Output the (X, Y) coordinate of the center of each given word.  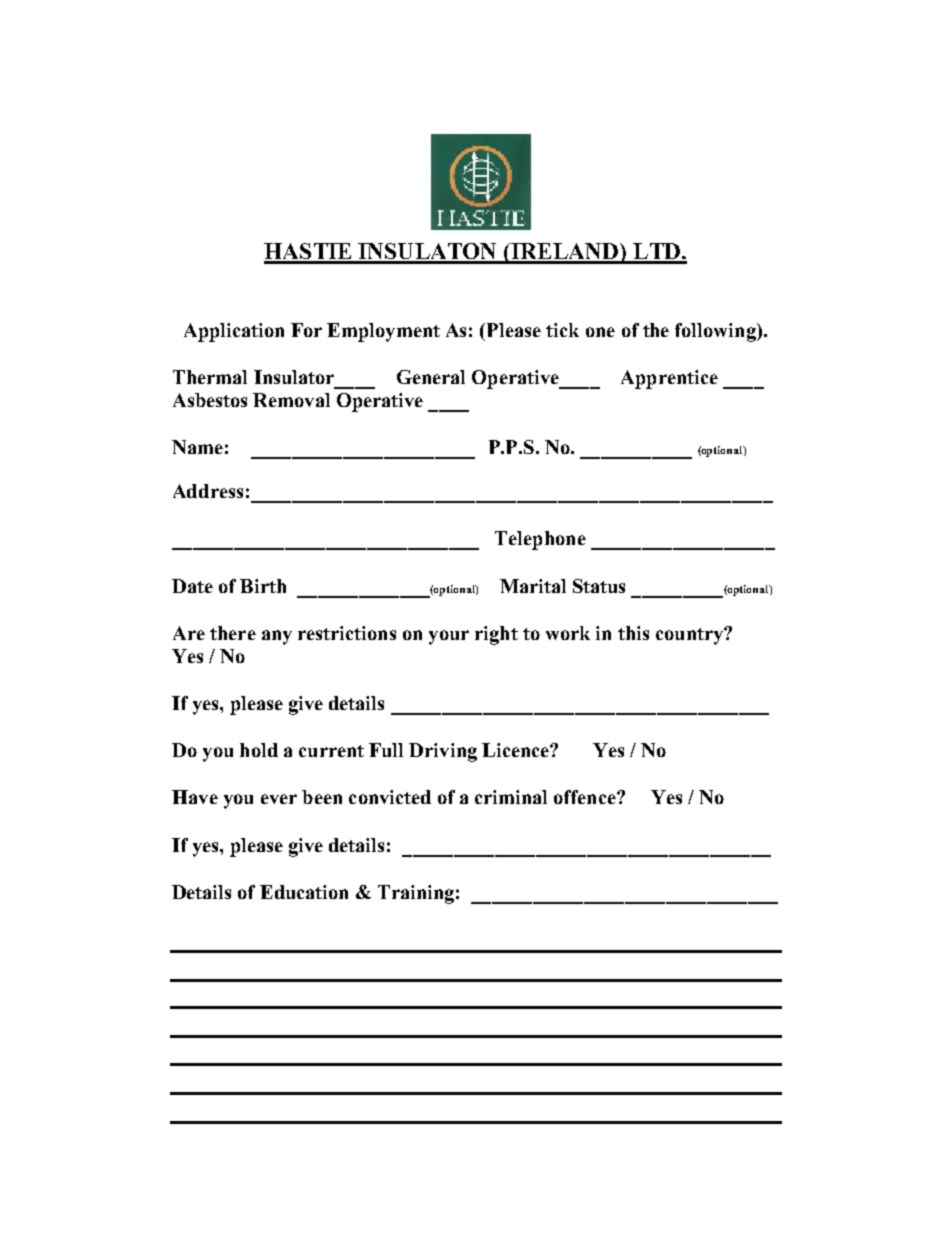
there (233, 633)
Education (304, 892)
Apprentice (669, 379)
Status (599, 586)
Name (197, 447)
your (449, 637)
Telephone (540, 540)
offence (586, 797)
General (431, 377)
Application (234, 332)
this (633, 633)
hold (259, 750)
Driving (443, 752)
